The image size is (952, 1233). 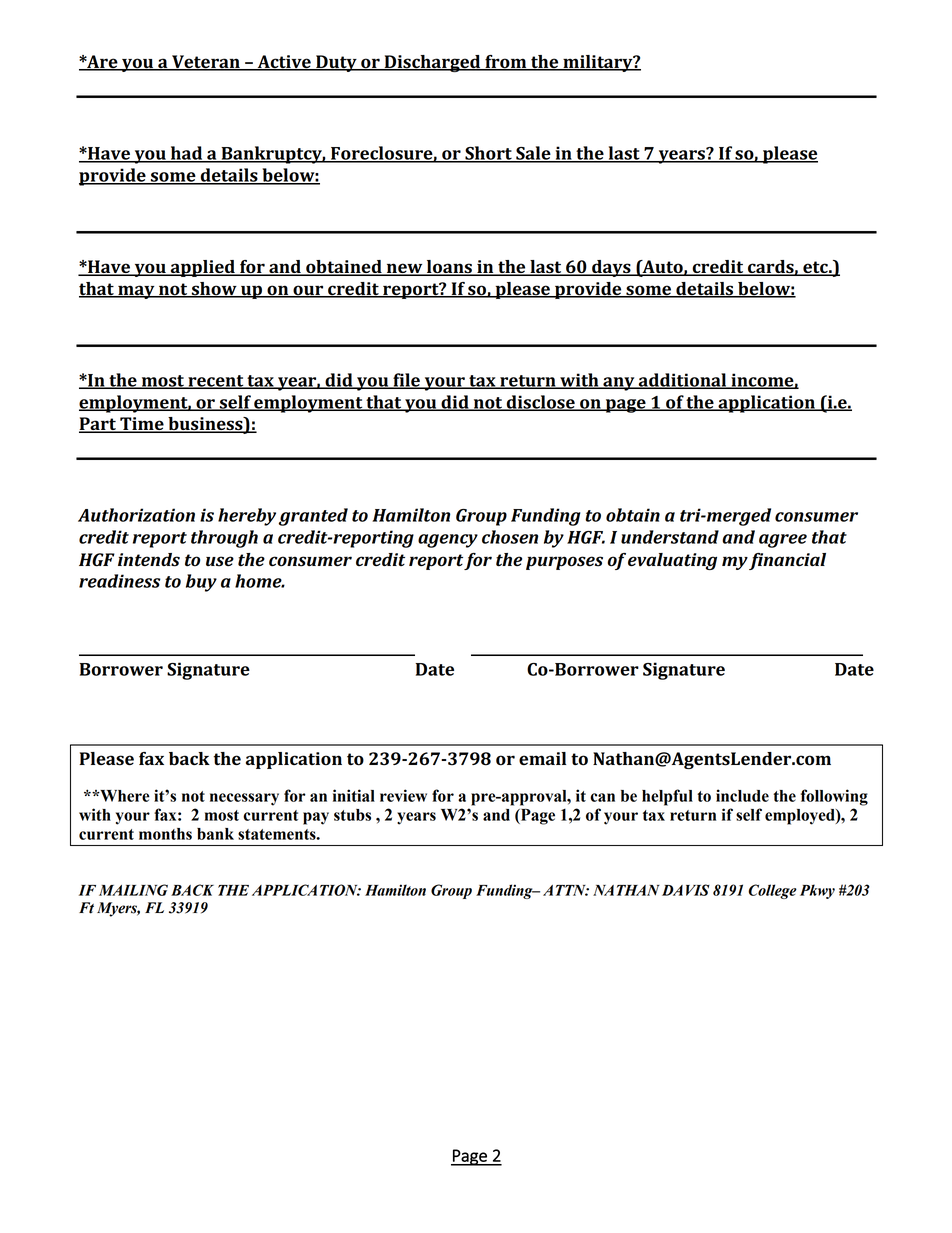 I want to click on Sale, so click(x=533, y=154).
